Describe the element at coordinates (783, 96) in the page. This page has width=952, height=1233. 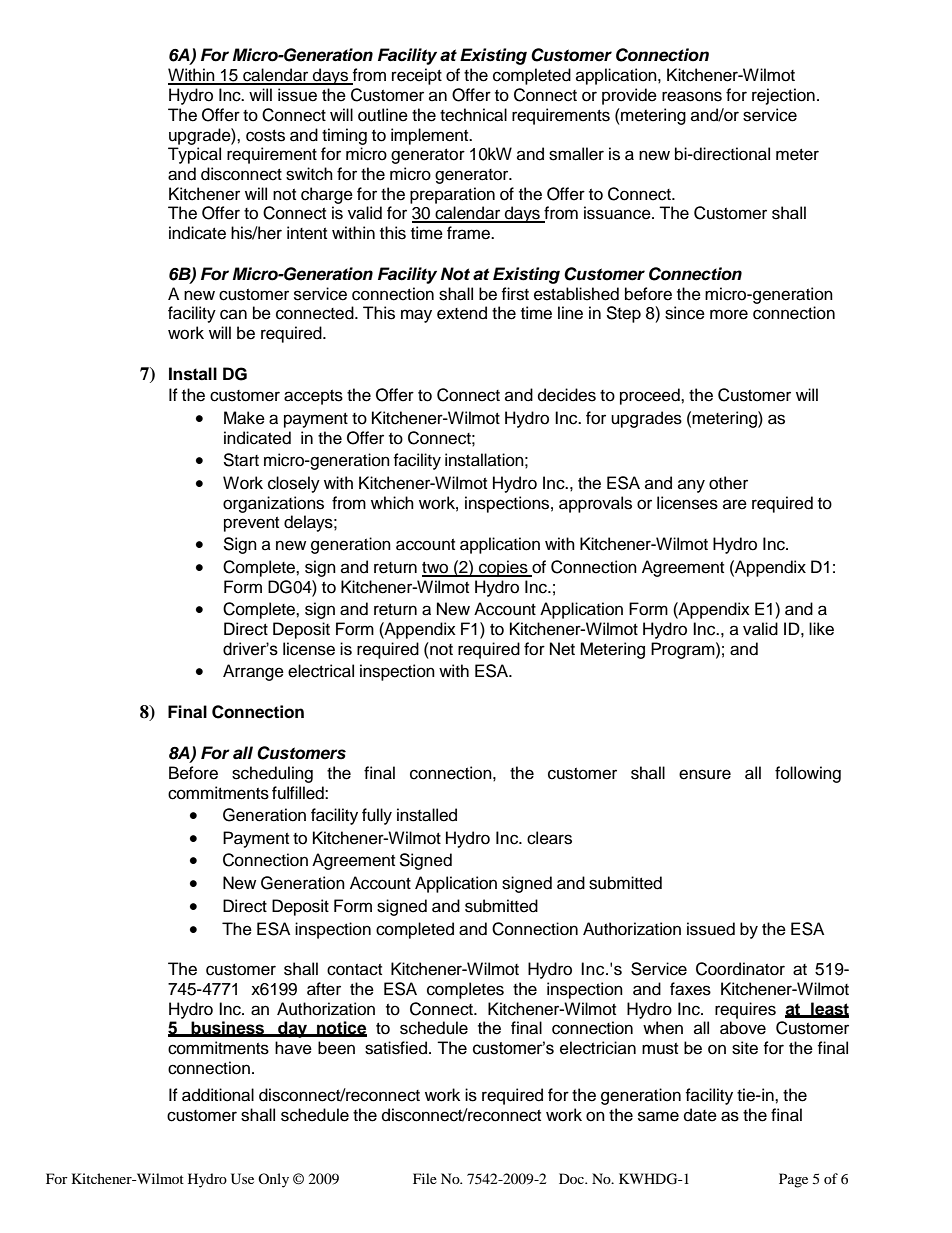
I see `rejection` at that location.
